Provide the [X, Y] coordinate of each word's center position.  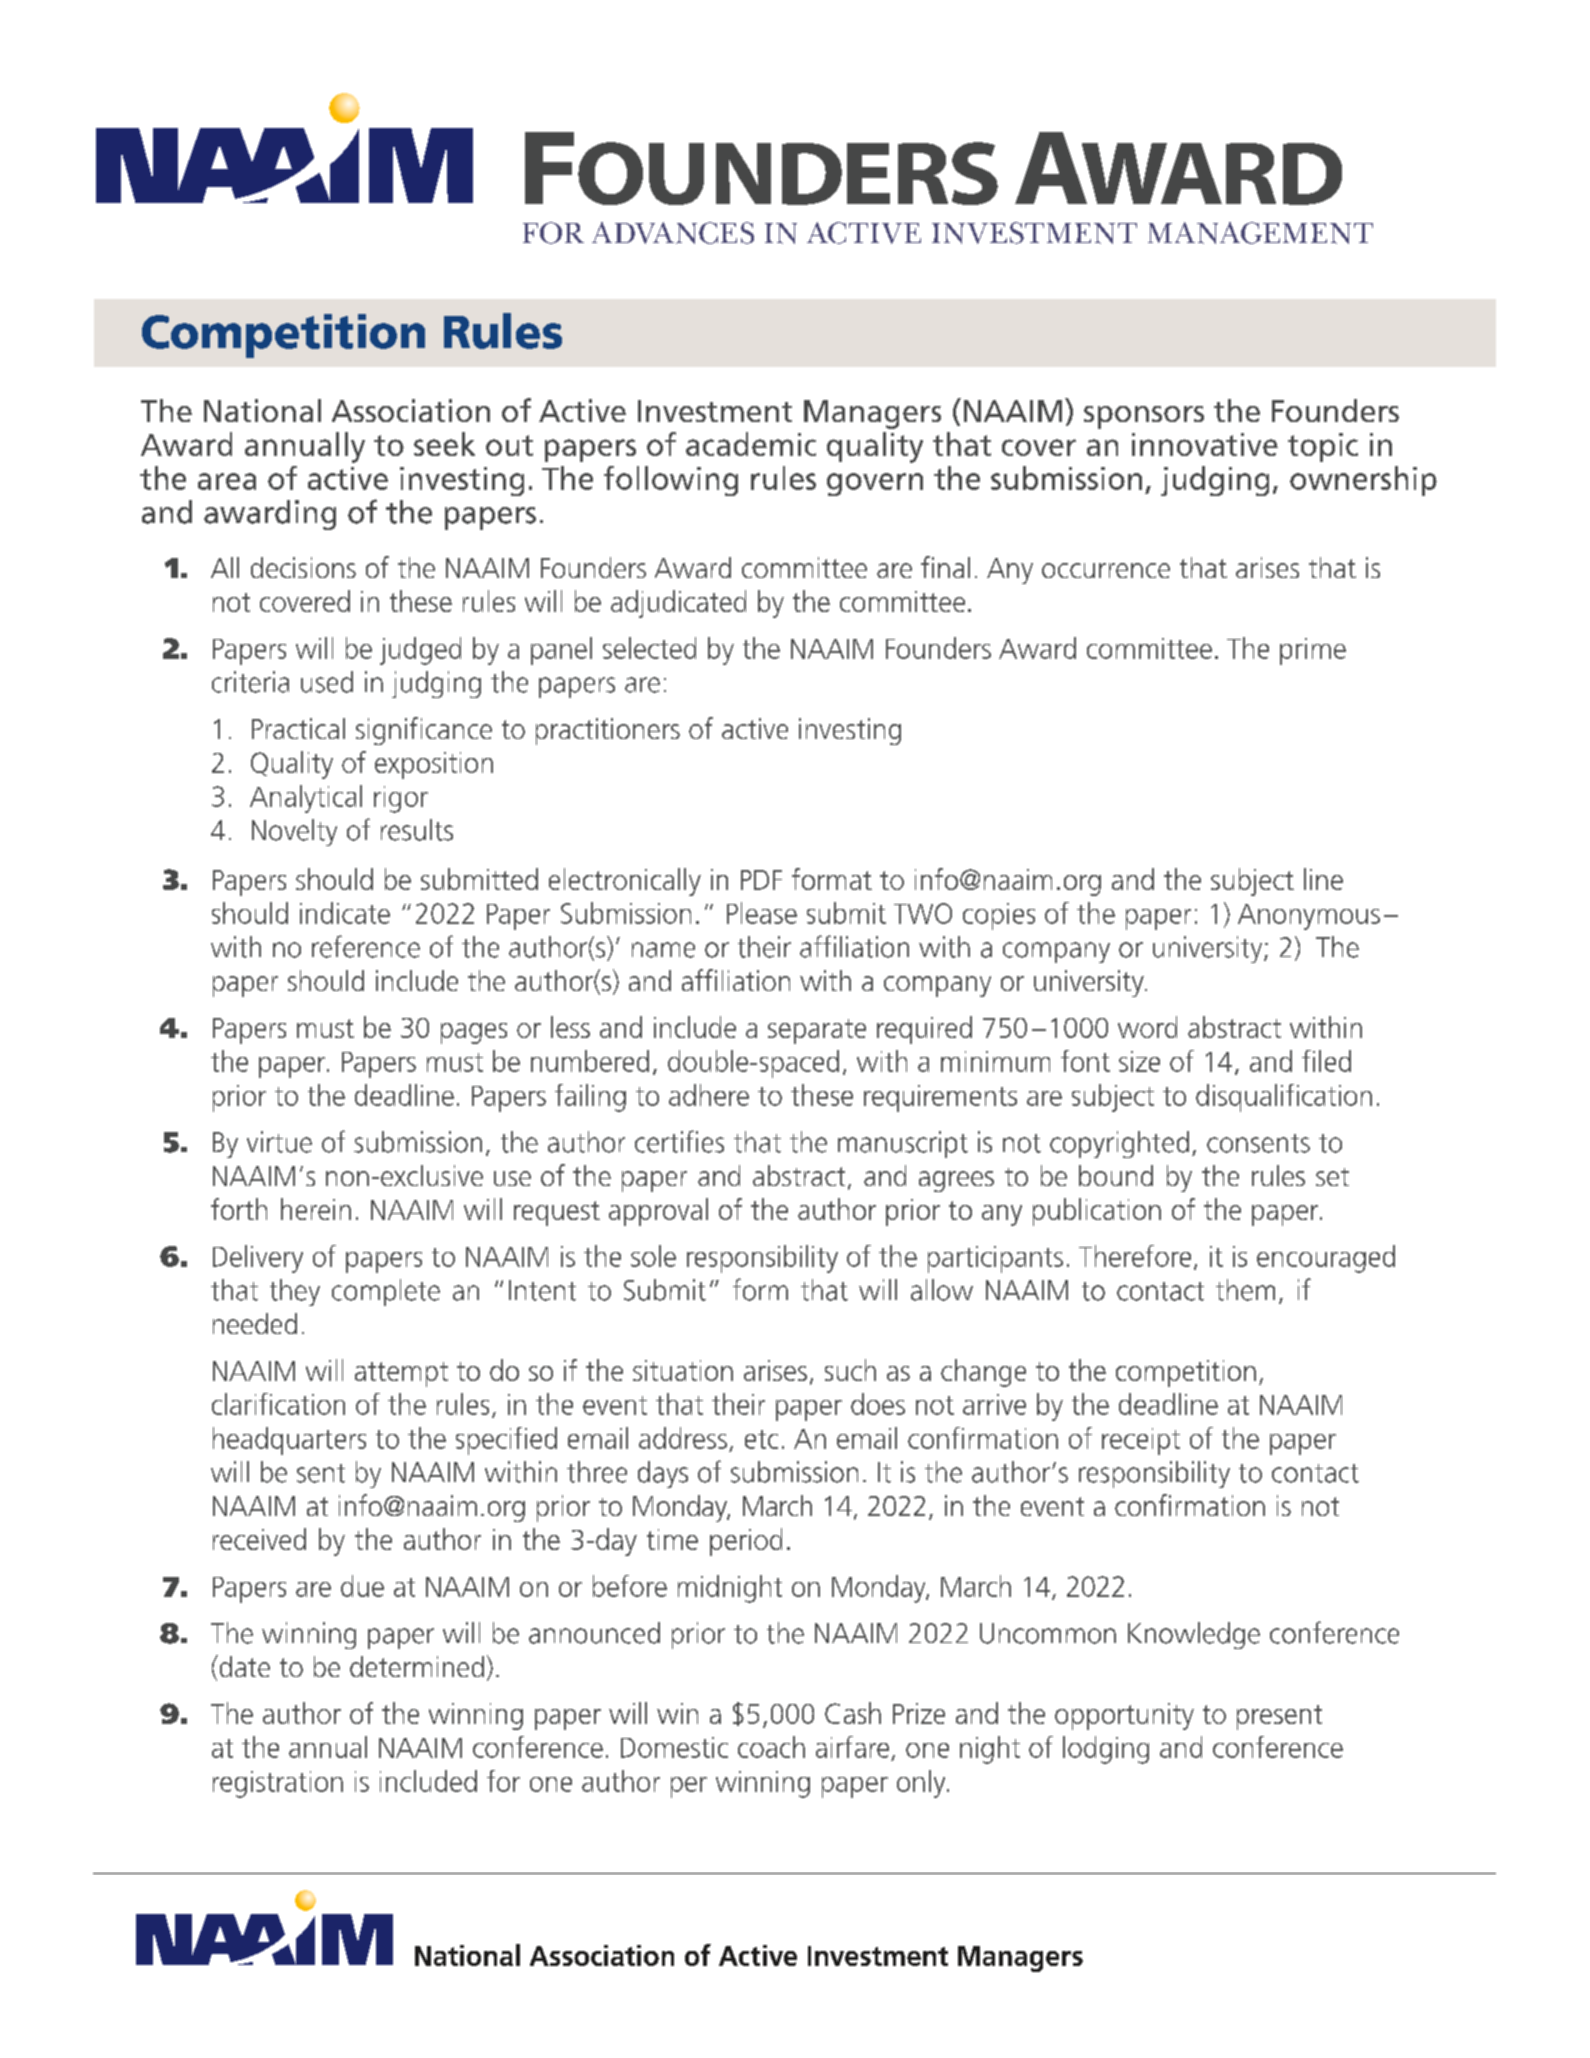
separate [817, 1031]
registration [278, 1784]
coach [771, 1747]
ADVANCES [673, 233]
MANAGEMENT [1260, 233]
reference [366, 946]
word [1147, 1027]
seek [444, 444]
